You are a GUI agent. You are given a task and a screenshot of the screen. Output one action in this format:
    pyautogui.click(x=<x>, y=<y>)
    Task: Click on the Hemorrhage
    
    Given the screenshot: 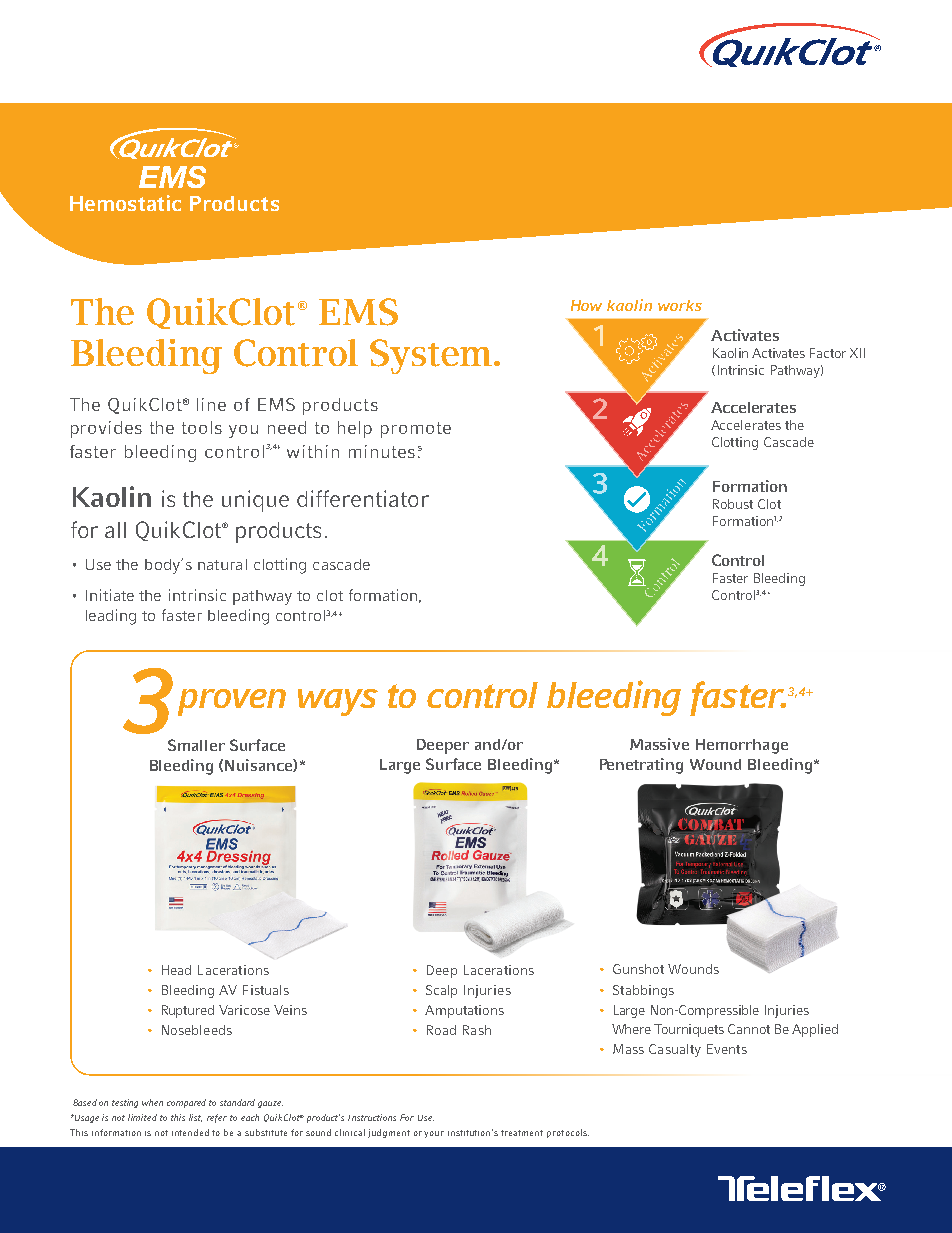 What is the action you would take?
    pyautogui.click(x=742, y=746)
